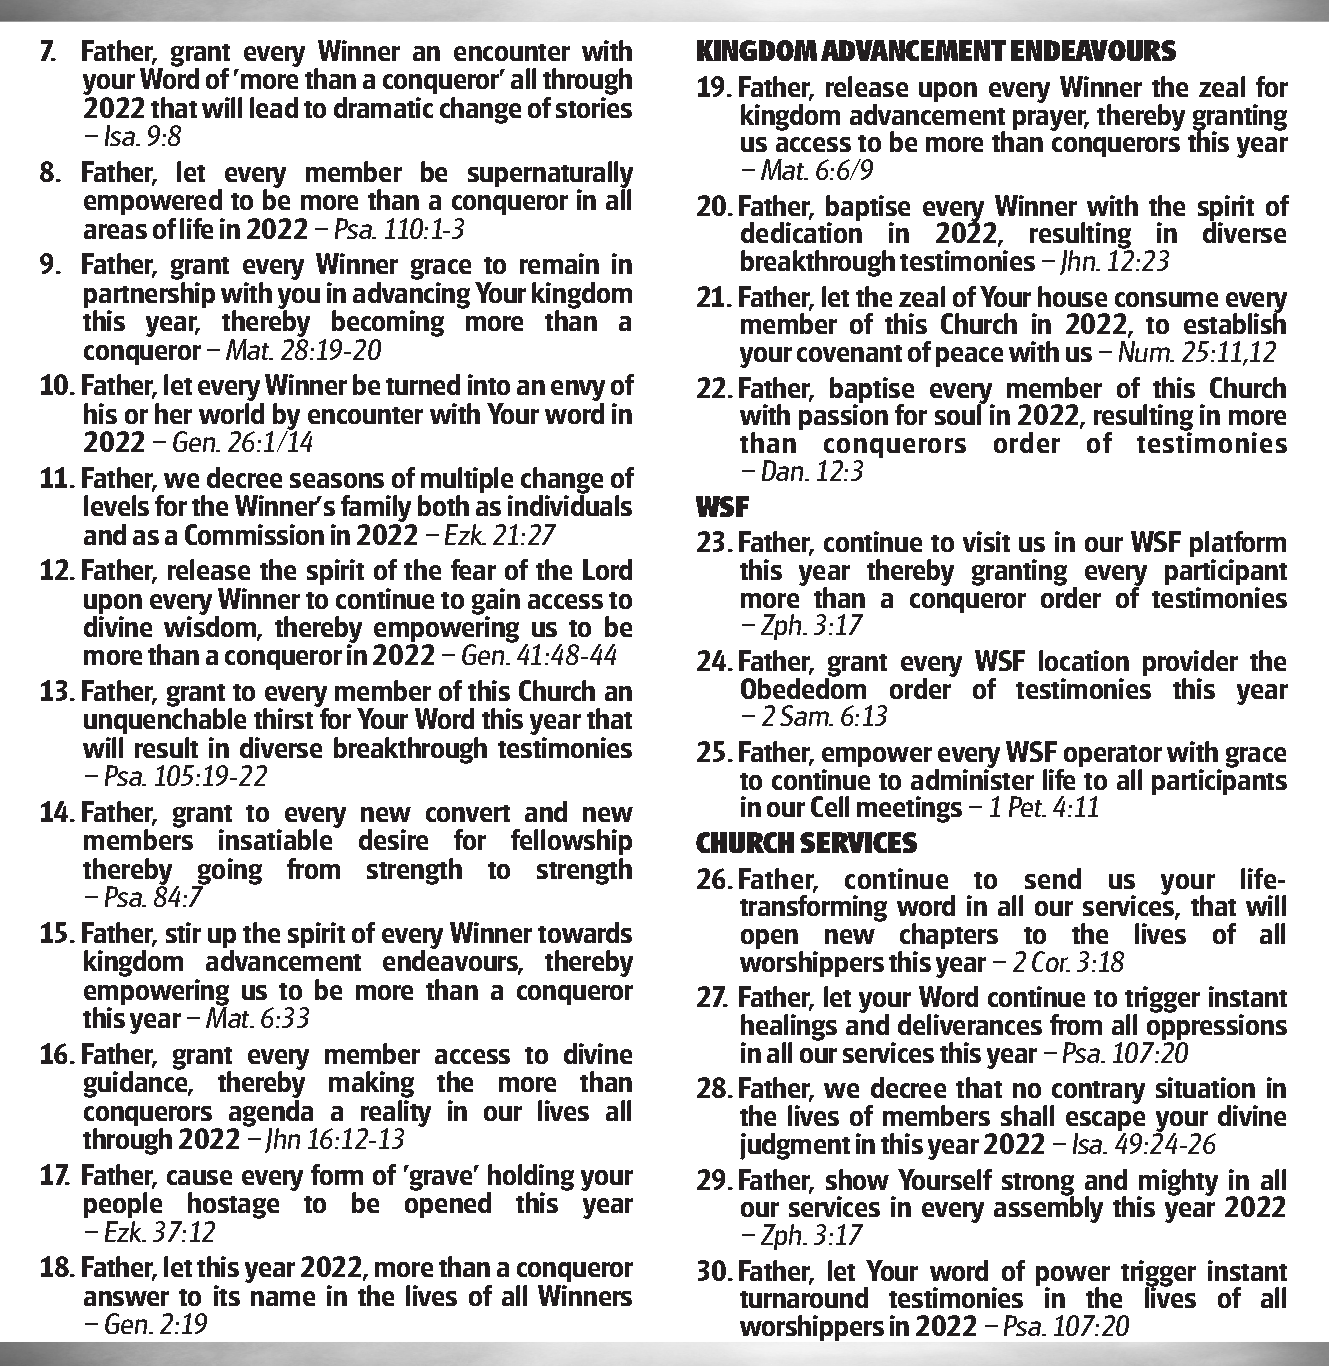 The height and width of the screenshot is (1366, 1329). Describe the element at coordinates (594, 107) in the screenshot. I see `stories` at that location.
